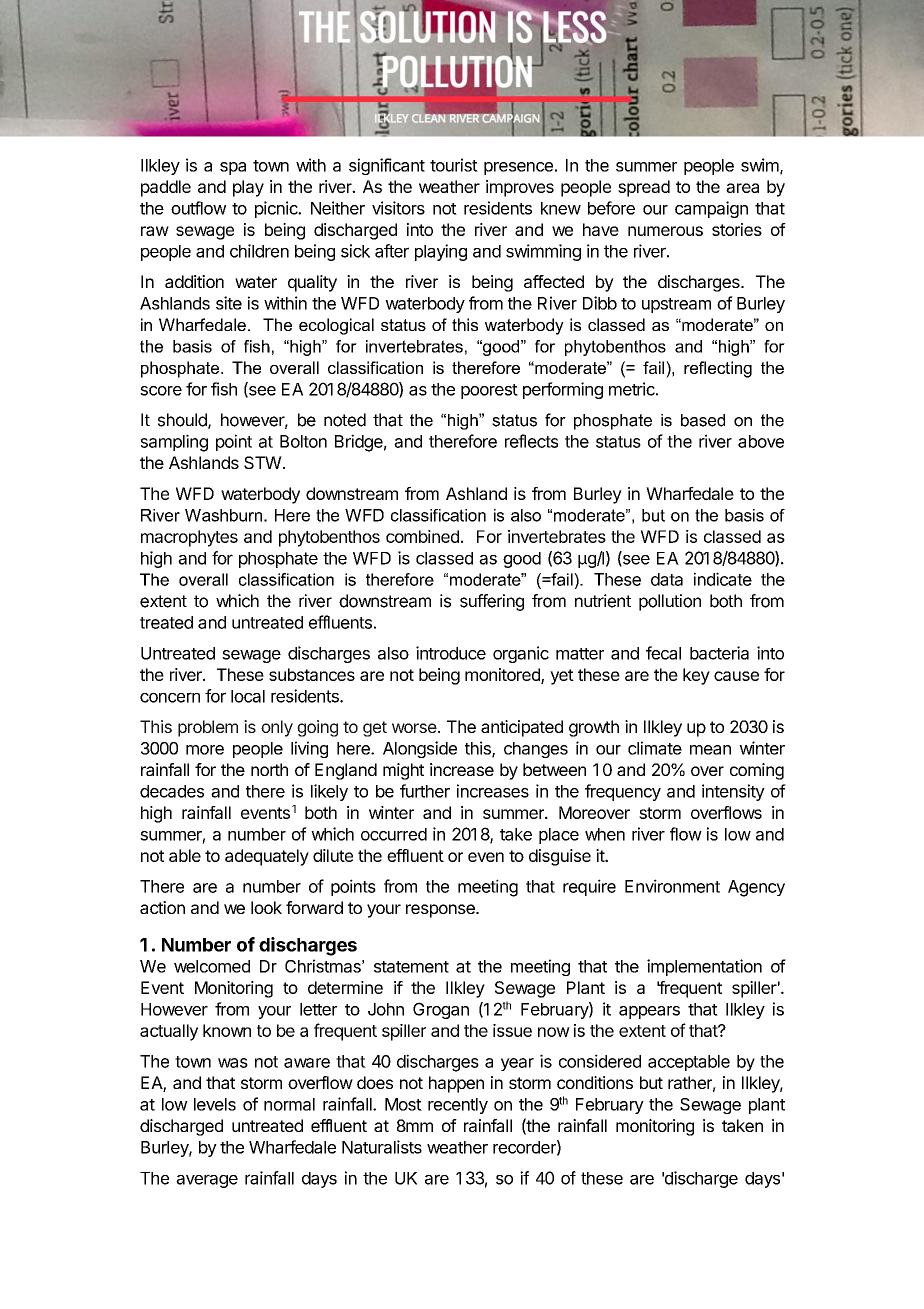  What do you see at coordinates (711, 209) in the screenshot?
I see `campaign` at bounding box center [711, 209].
